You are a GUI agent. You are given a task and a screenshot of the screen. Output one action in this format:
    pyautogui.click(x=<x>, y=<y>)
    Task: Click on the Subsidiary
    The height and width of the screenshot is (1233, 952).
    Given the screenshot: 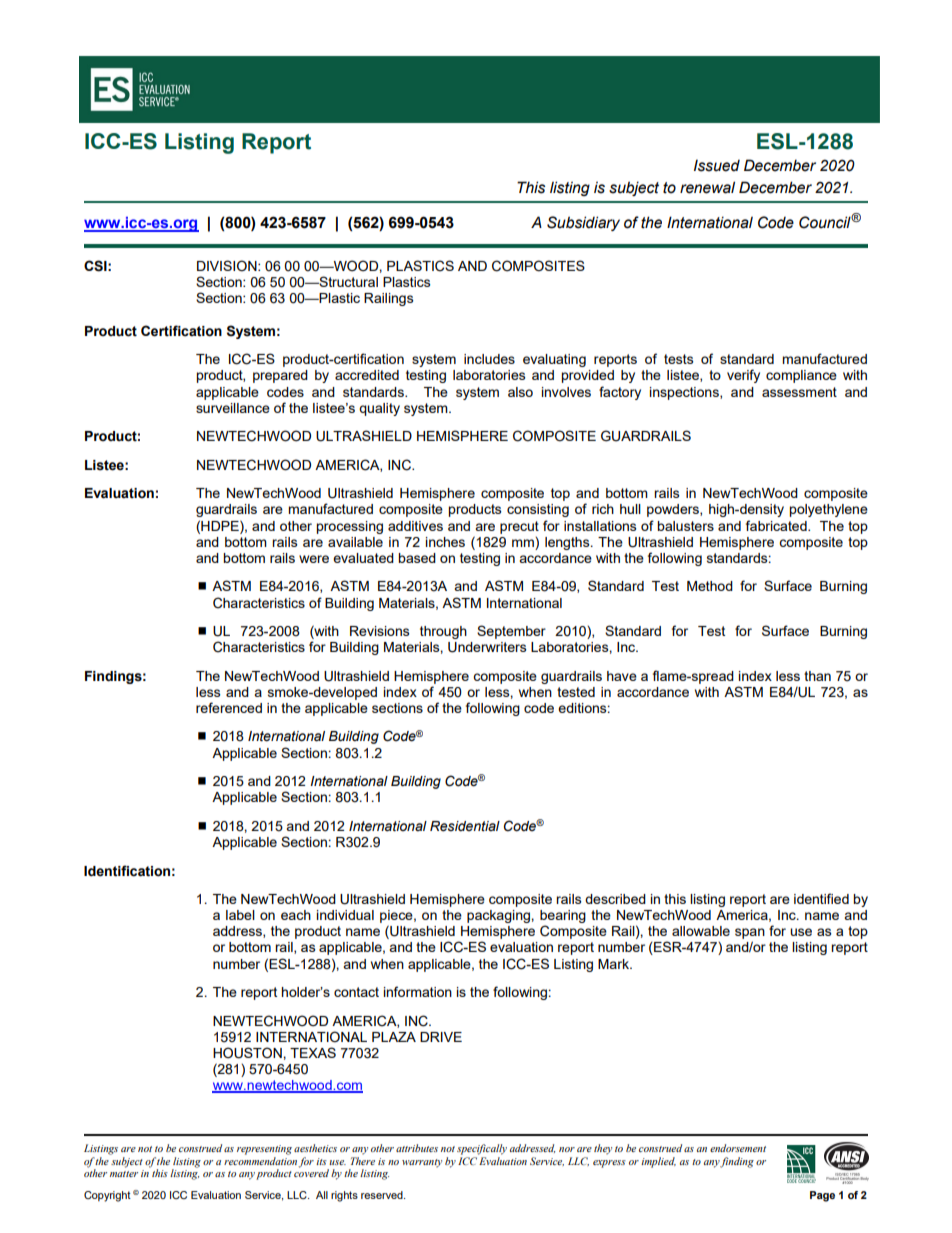 What is the action you would take?
    pyautogui.click(x=583, y=223)
